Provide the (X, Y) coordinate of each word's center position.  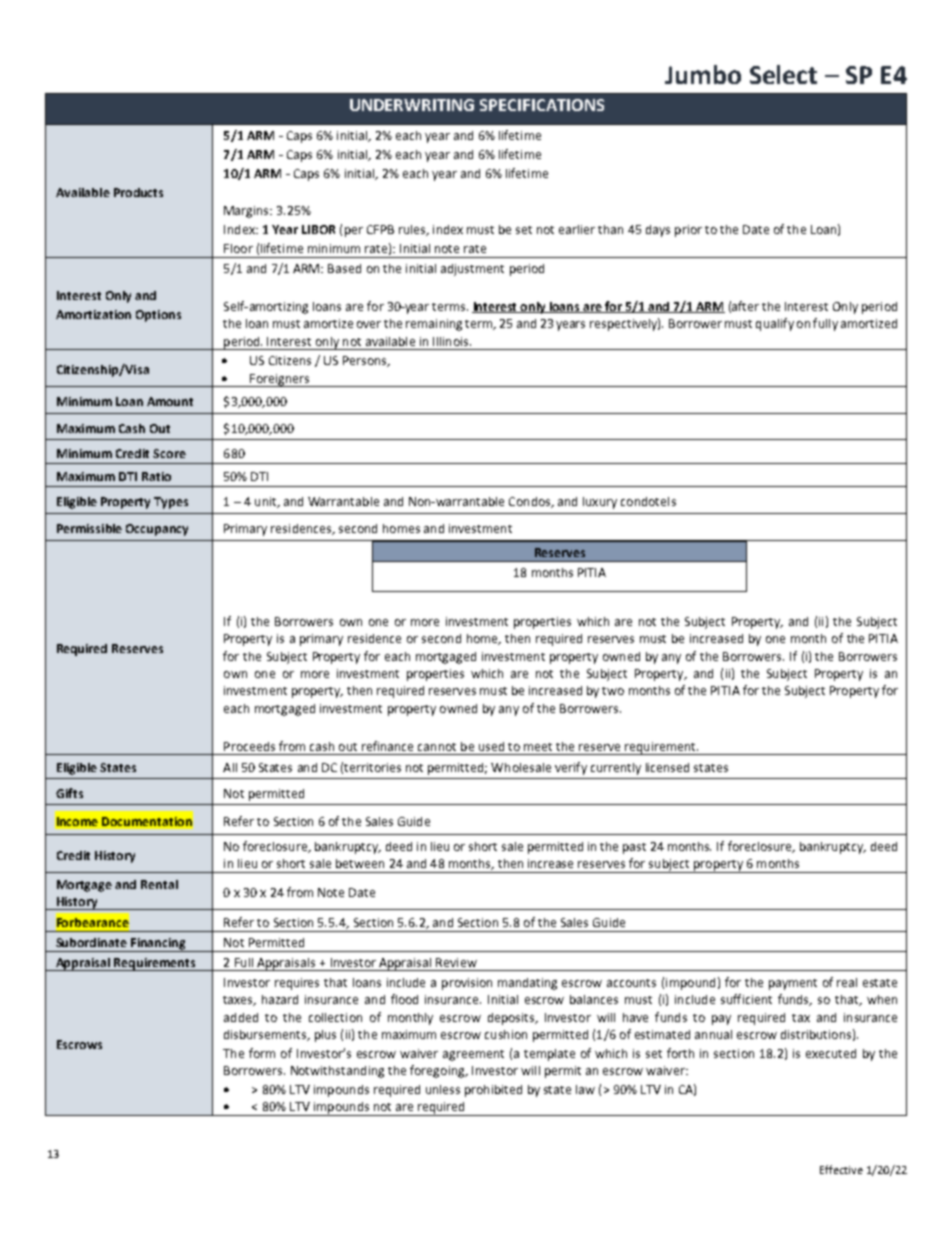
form (262, 1053)
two (613, 691)
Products (138, 192)
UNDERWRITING (412, 105)
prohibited (493, 1091)
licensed (667, 767)
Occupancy (157, 530)
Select (783, 74)
